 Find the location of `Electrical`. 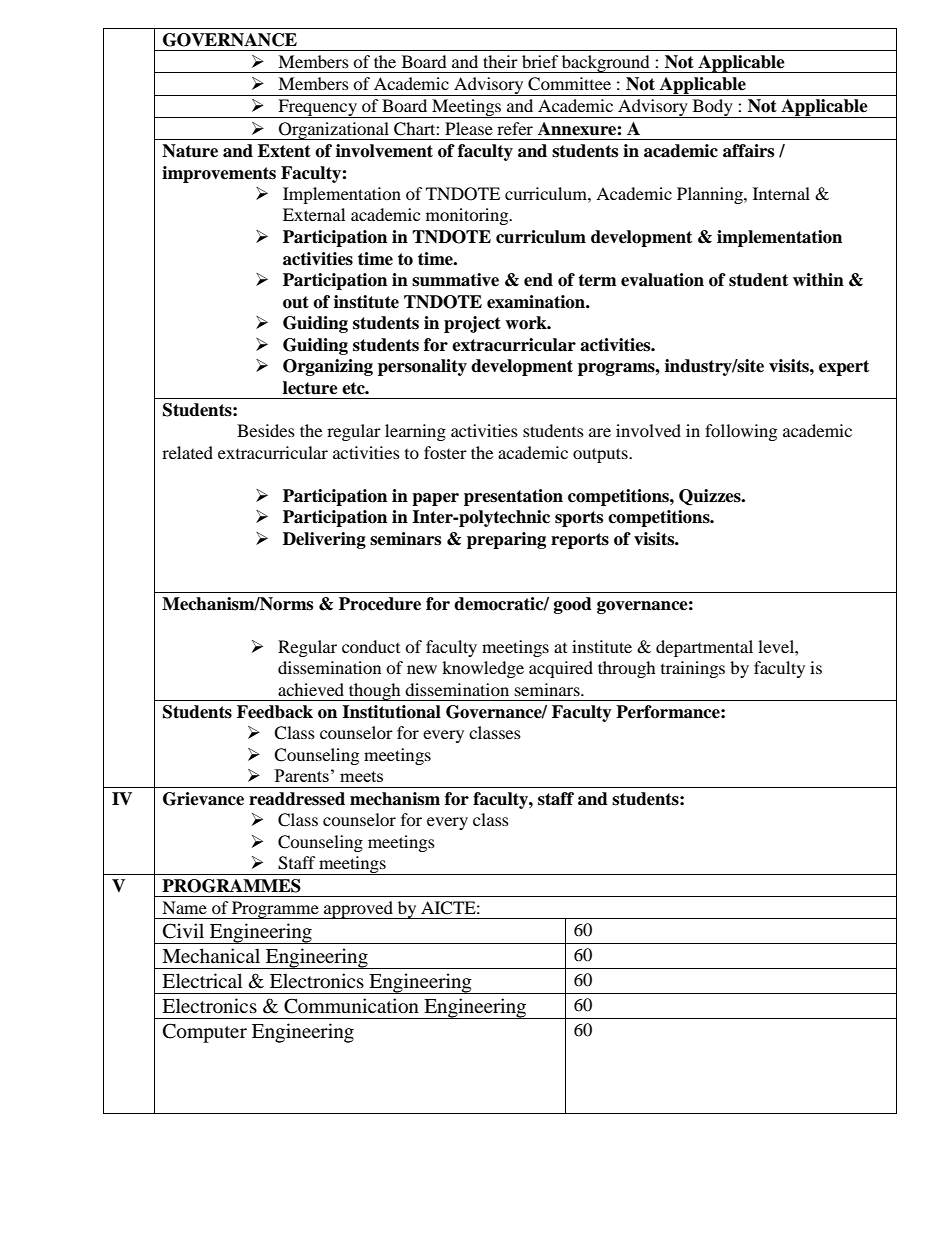

Electrical is located at coordinates (202, 980).
